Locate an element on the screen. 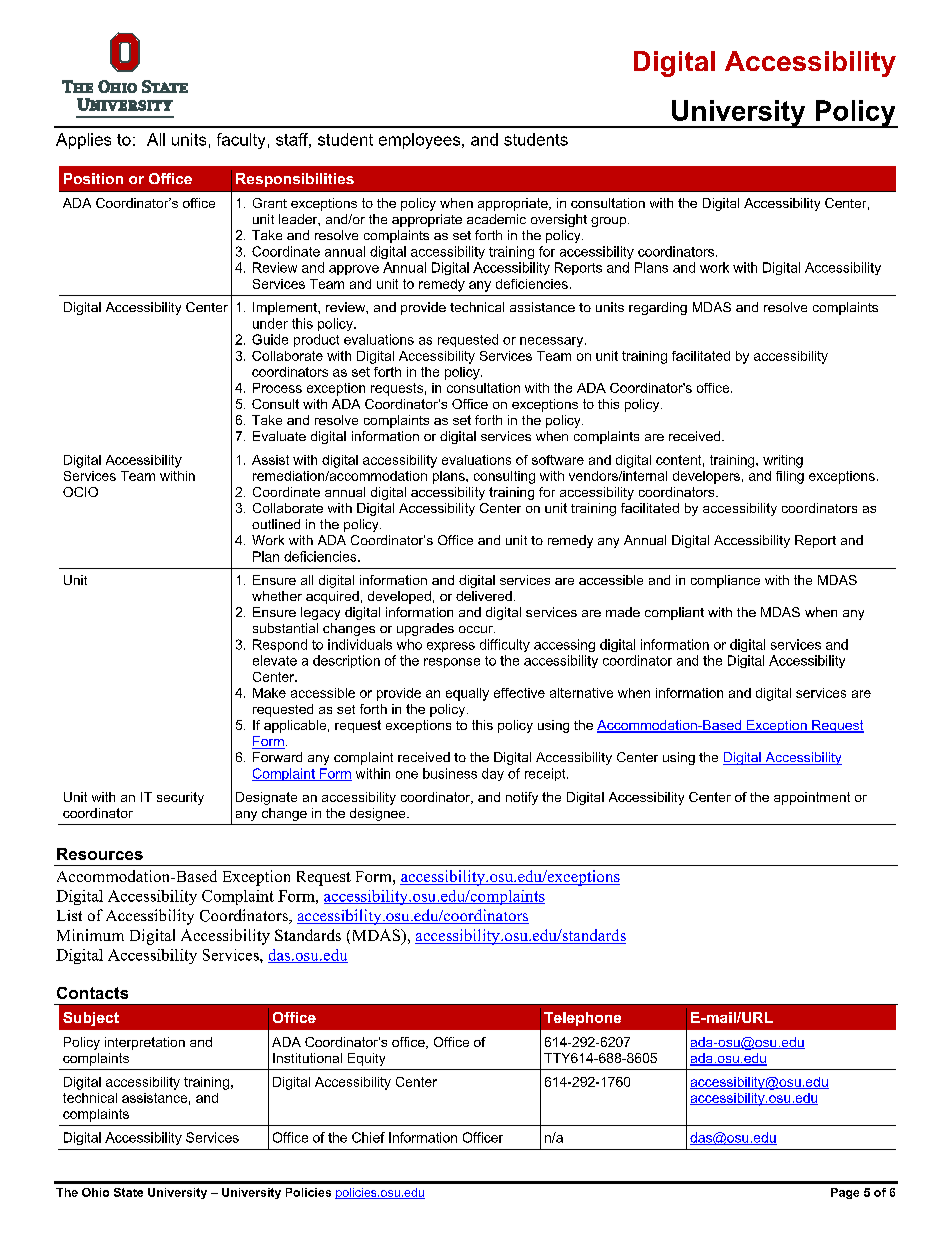  response is located at coordinates (452, 663).
